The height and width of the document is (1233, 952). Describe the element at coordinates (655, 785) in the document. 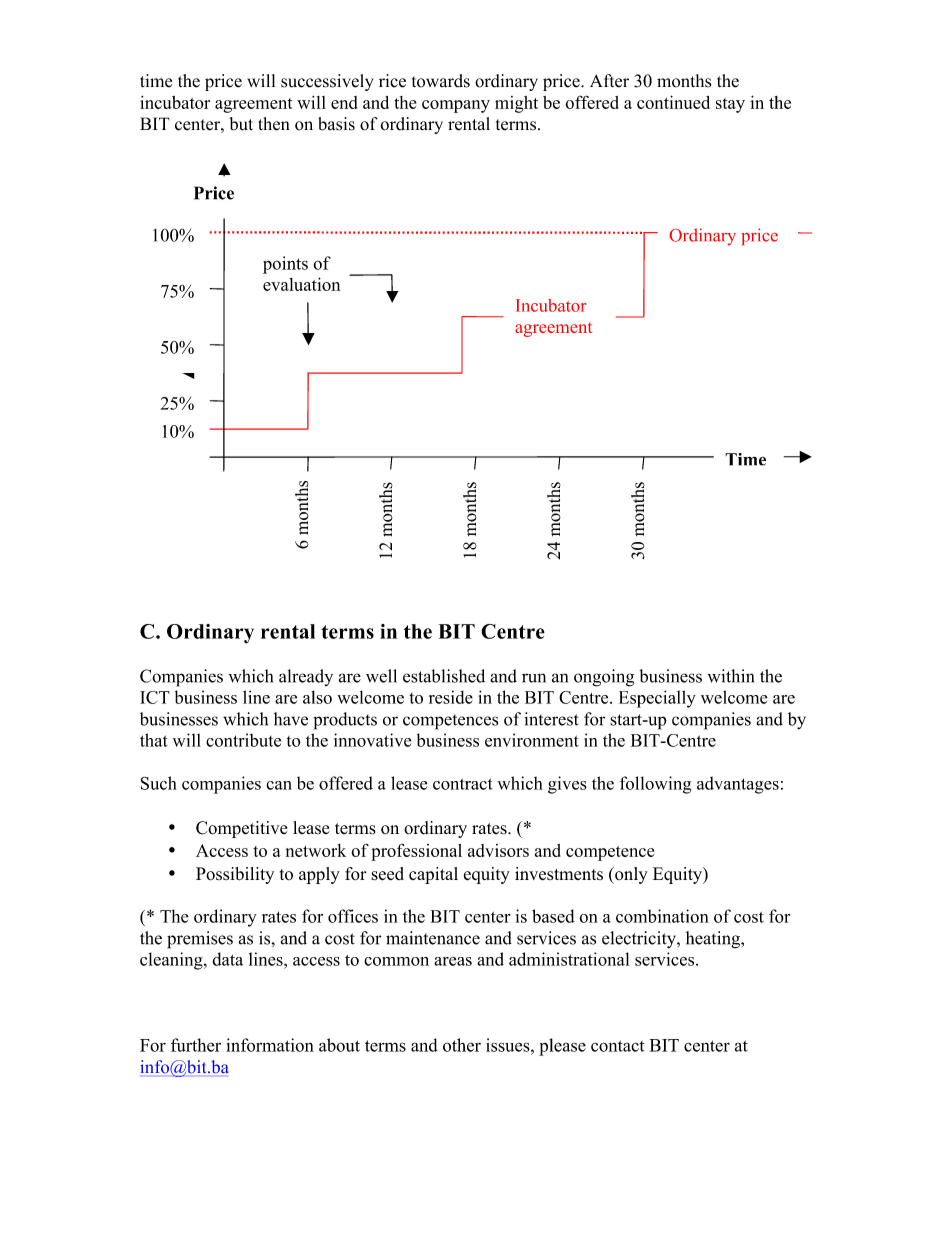

I see `following` at that location.
